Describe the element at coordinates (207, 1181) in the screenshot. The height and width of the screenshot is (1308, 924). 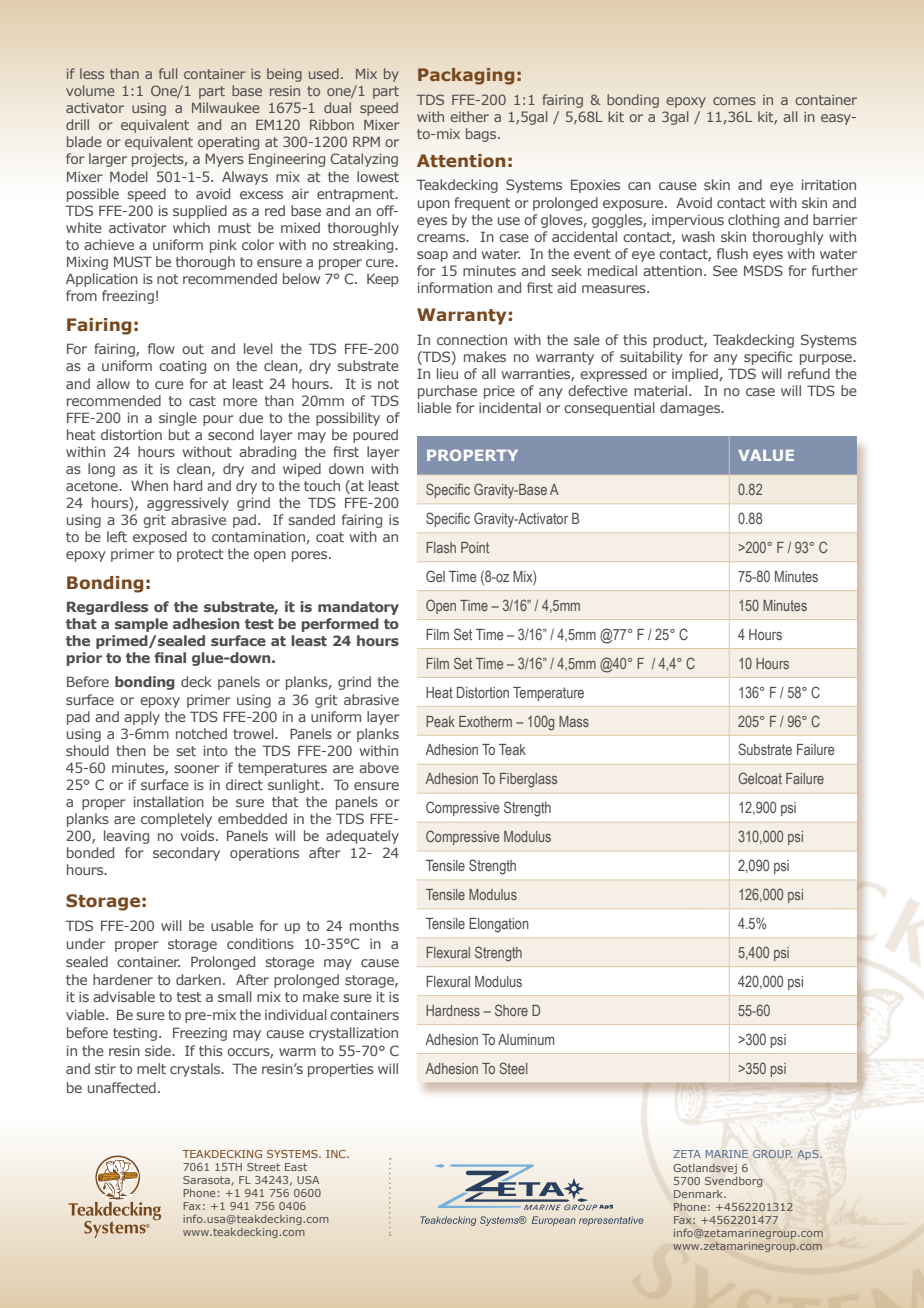
I see `Sarasota` at that location.
